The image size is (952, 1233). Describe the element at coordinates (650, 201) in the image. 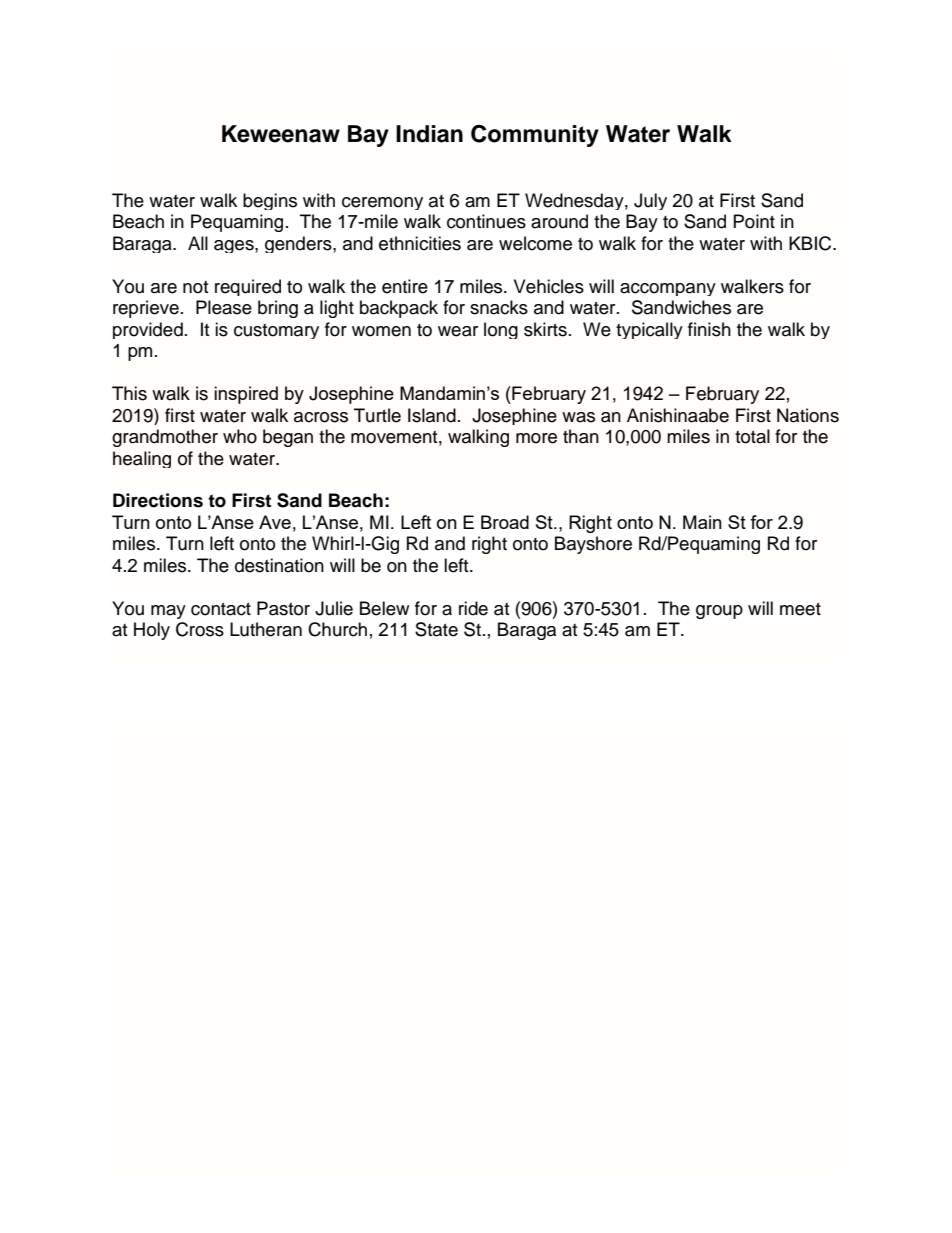

I see `July` at that location.
